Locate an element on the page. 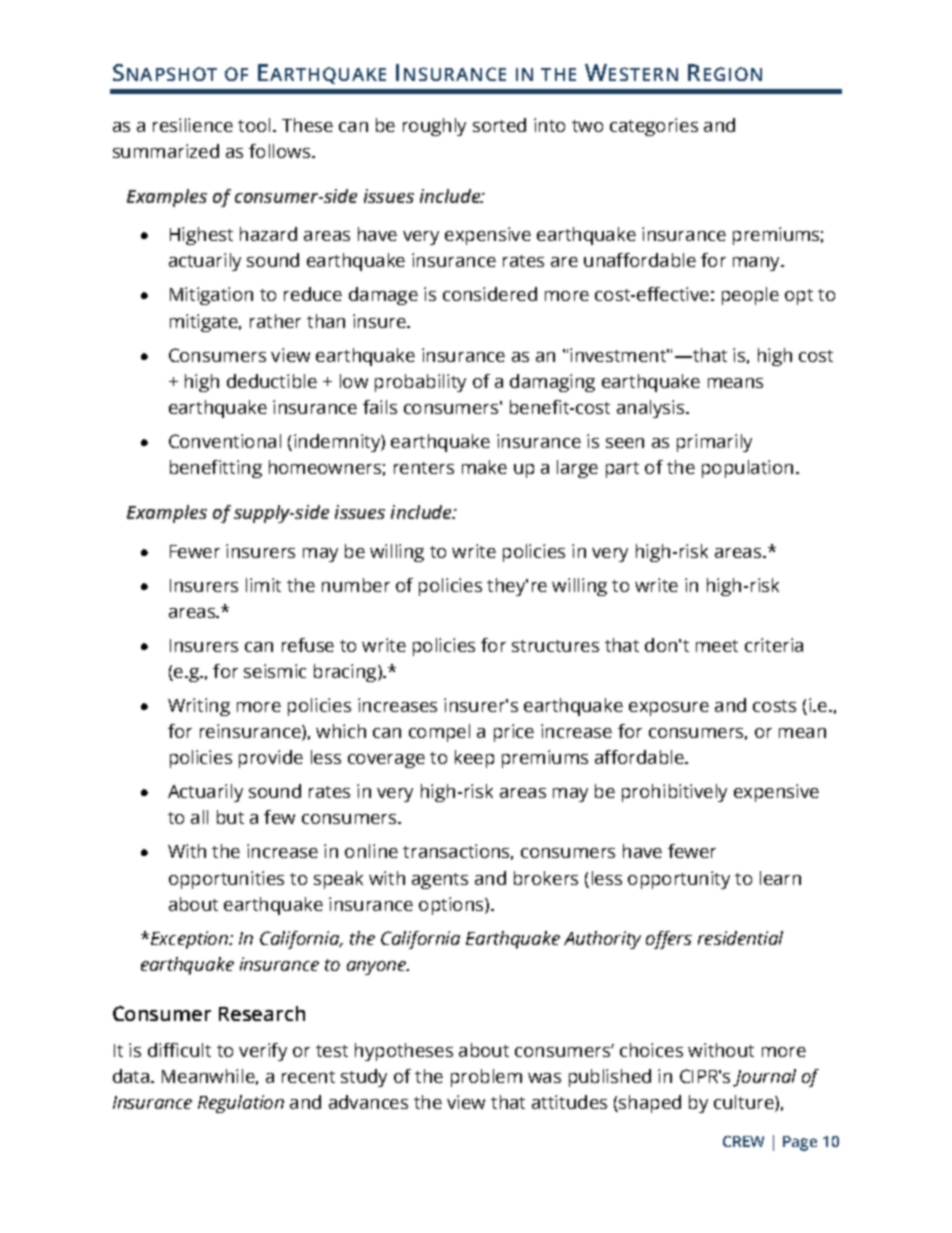  probability is located at coordinates (420, 383).
